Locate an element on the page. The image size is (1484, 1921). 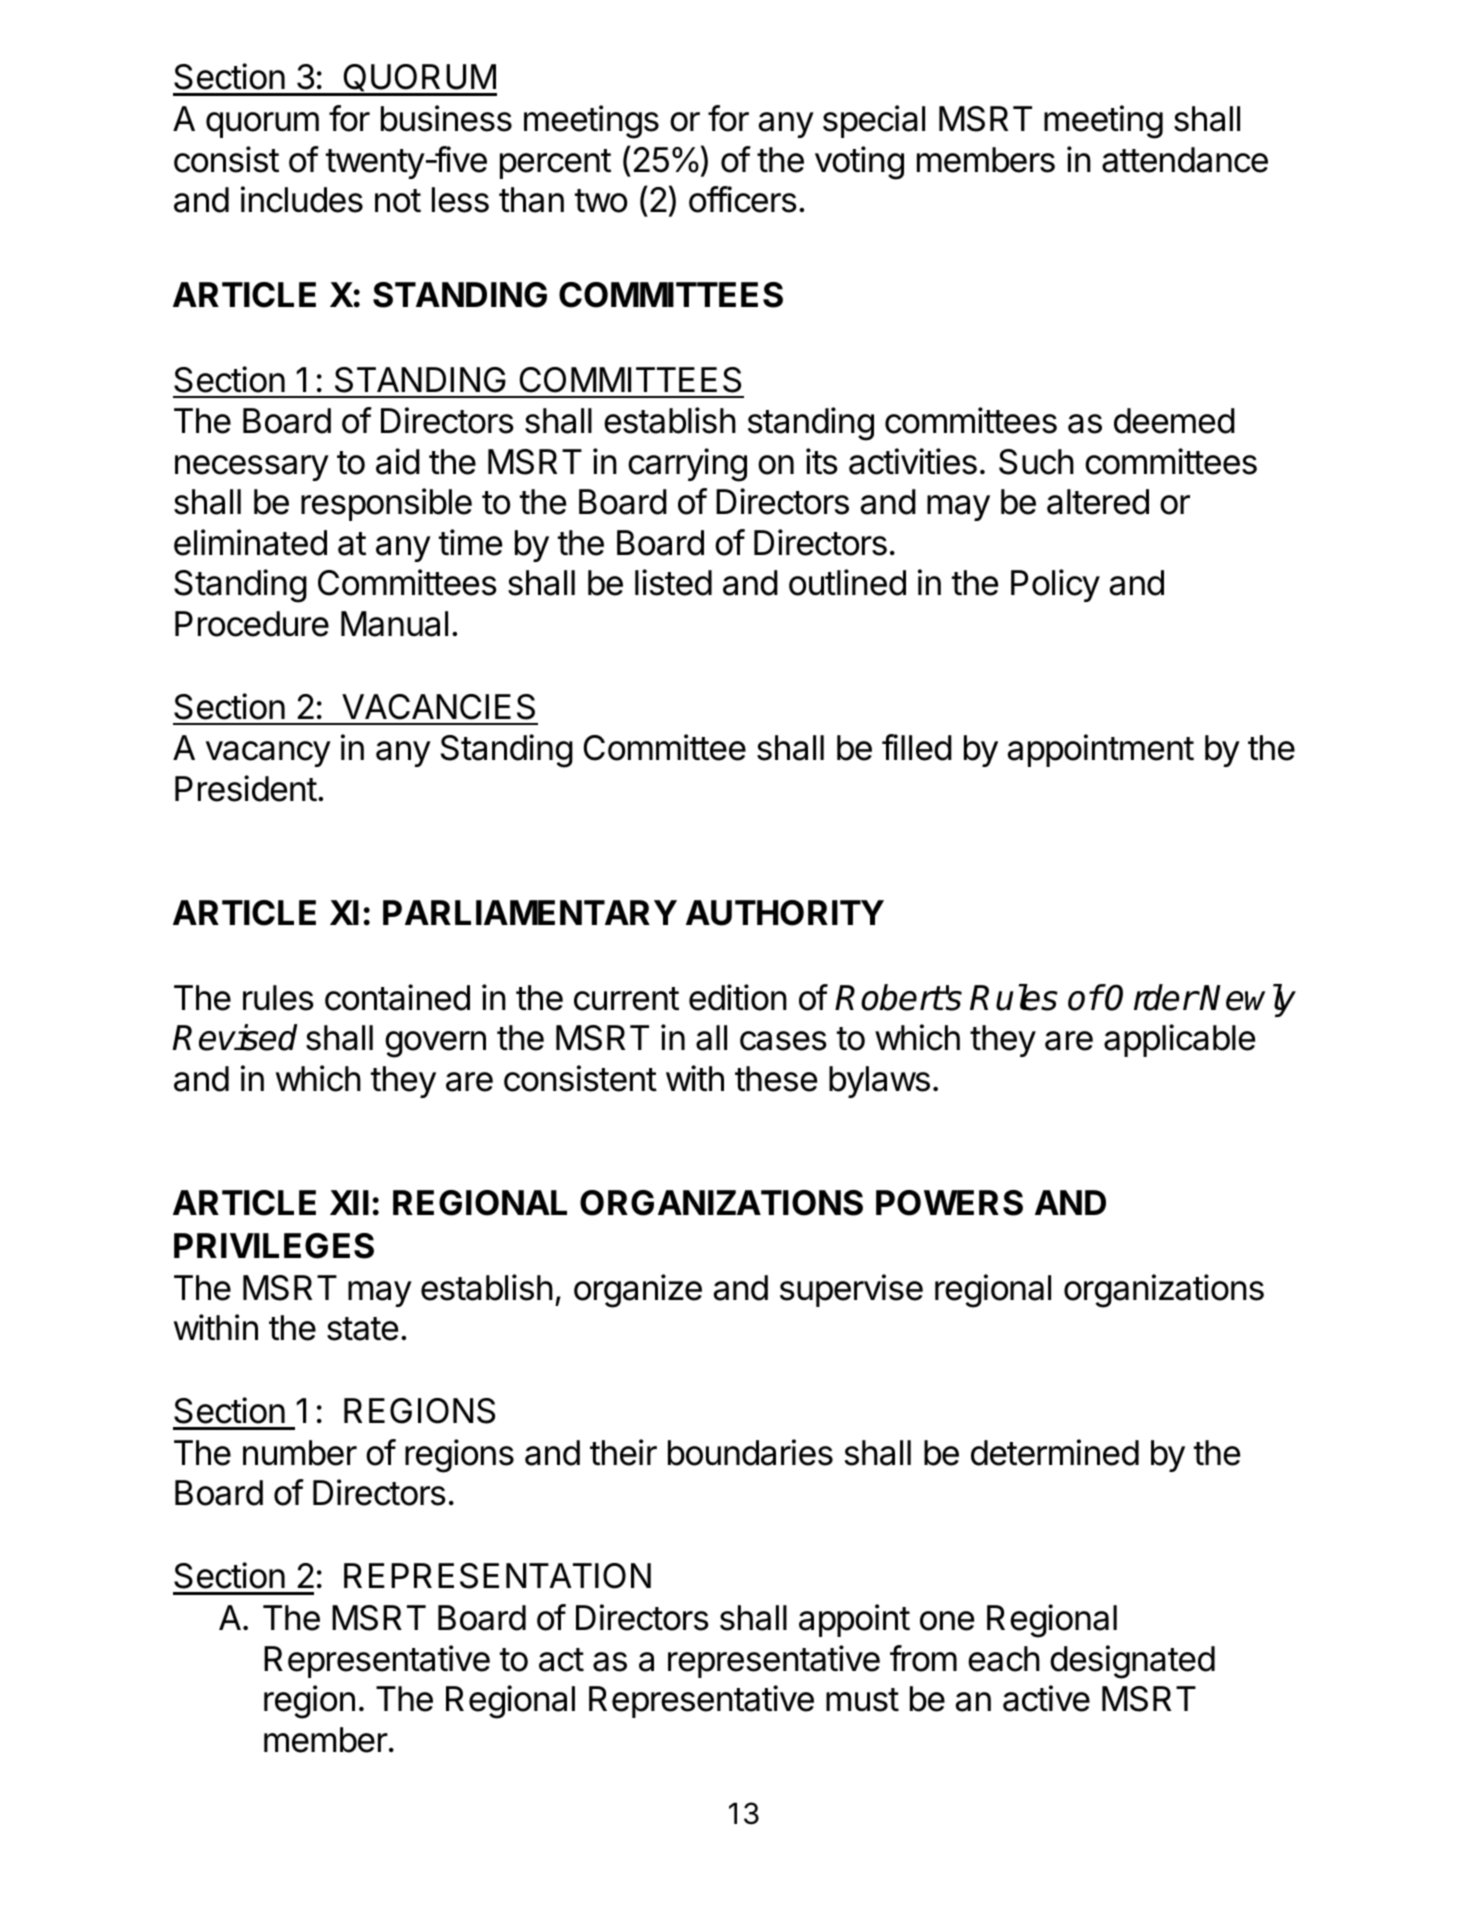
applicable is located at coordinates (1179, 1040).
